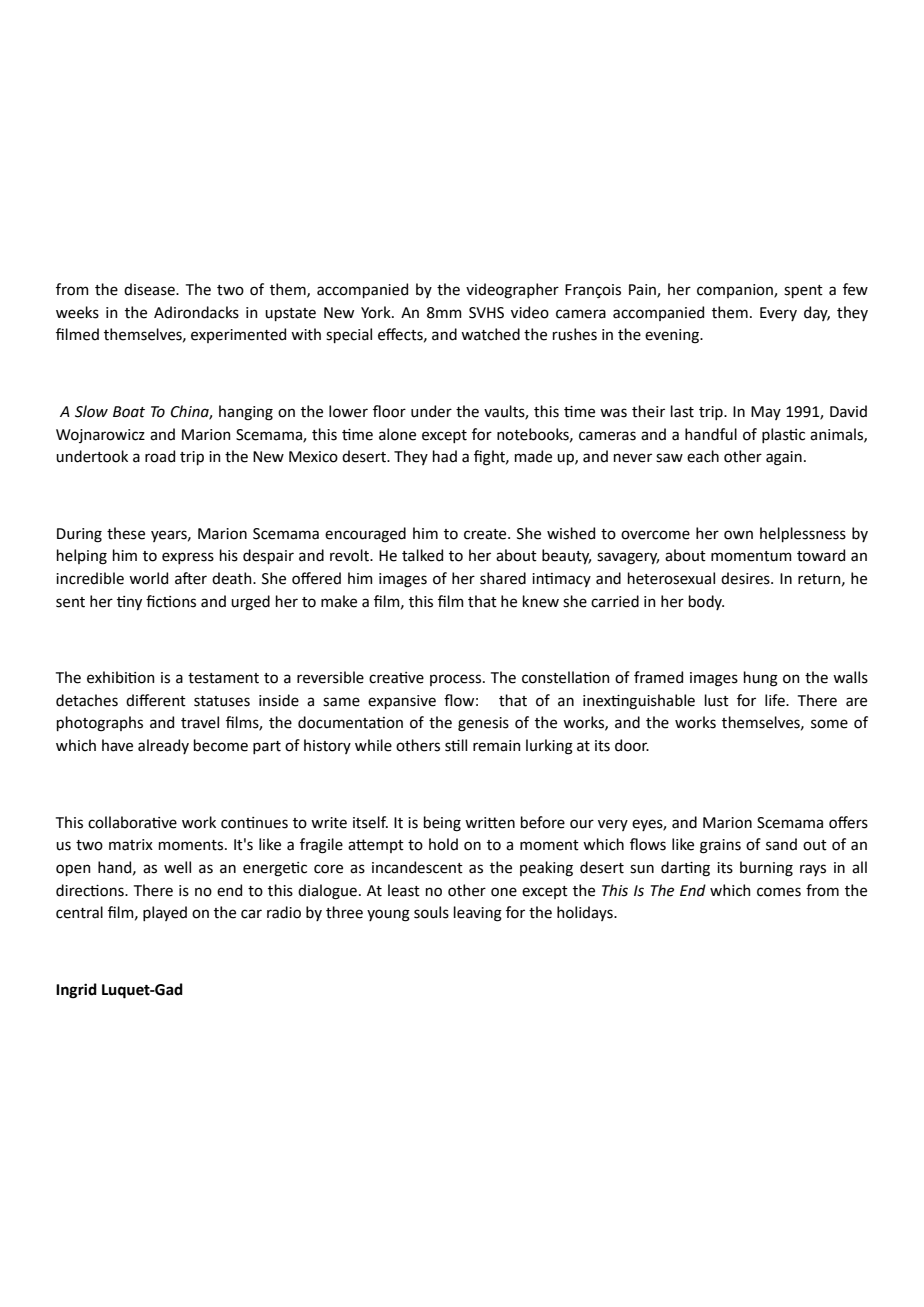 Image resolution: width=924 pixels, height=1307 pixels. Describe the element at coordinates (150, 289) in the screenshot. I see `disease` at that location.
